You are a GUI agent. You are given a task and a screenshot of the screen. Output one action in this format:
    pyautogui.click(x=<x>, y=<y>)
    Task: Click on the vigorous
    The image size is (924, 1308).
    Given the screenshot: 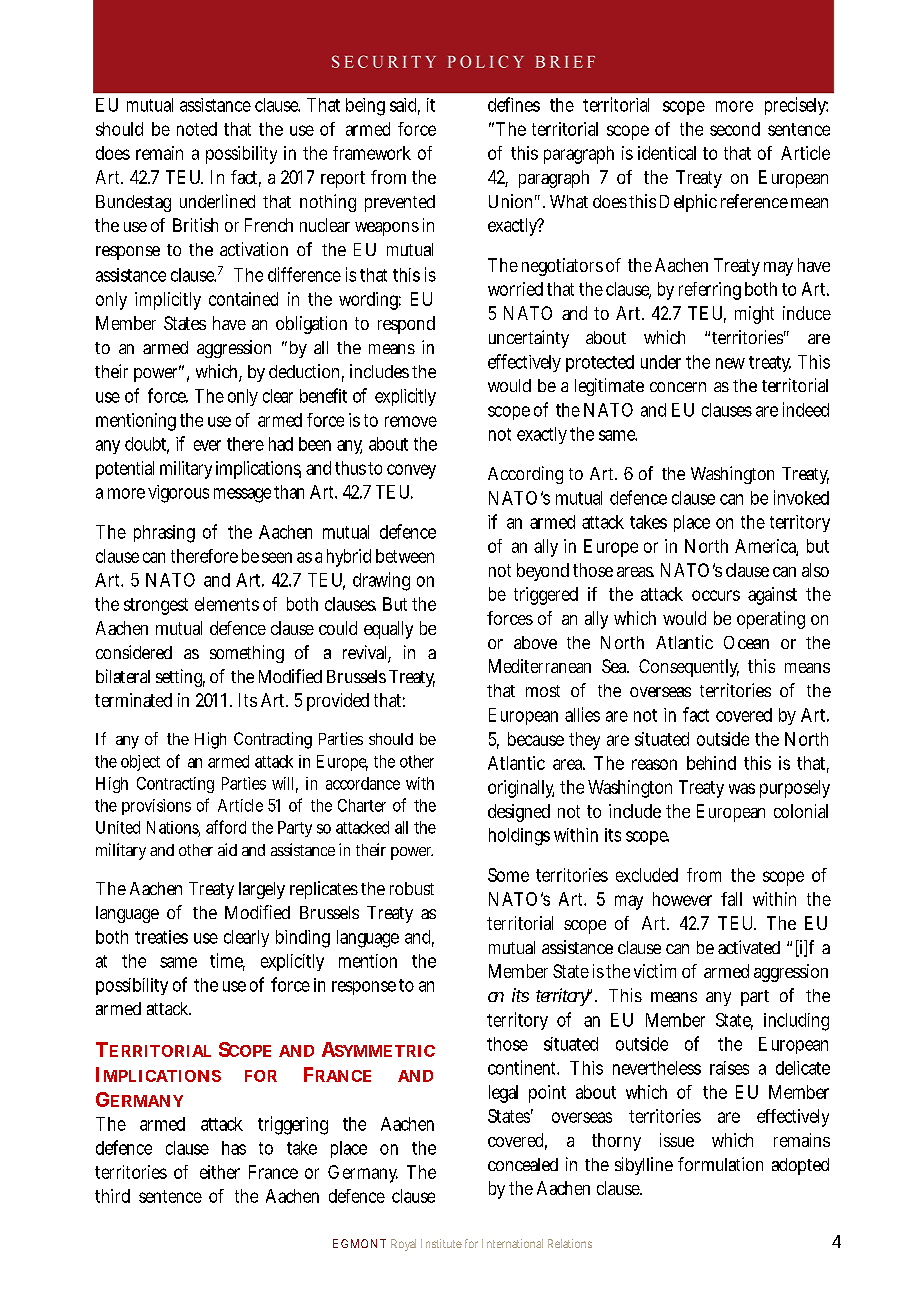 What is the action you would take?
    pyautogui.click(x=178, y=494)
